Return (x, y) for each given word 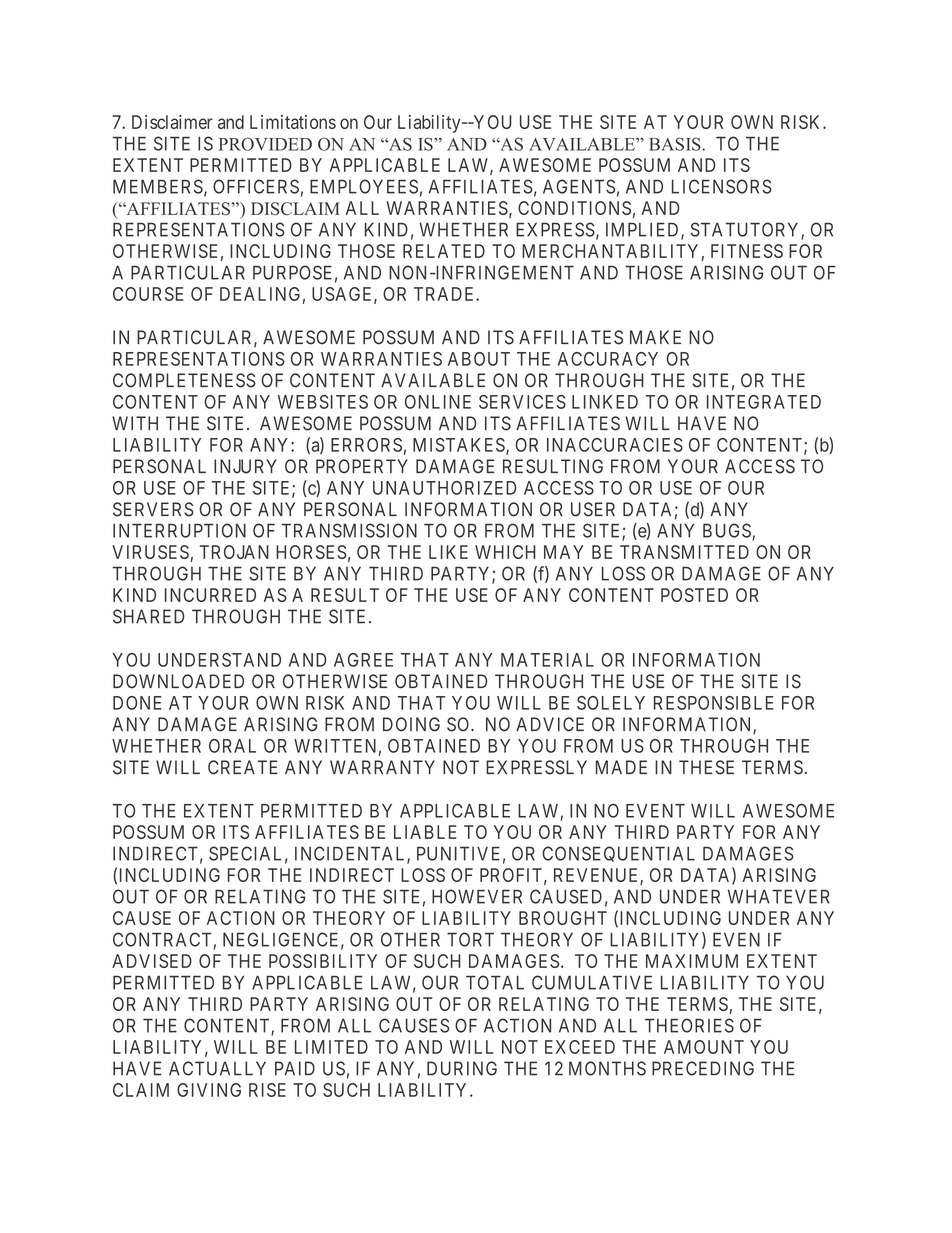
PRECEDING (703, 1068)
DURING (462, 1068)
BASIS (676, 144)
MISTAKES (460, 446)
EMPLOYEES (364, 186)
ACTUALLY (217, 1068)
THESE (706, 767)
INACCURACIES (615, 445)
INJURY (245, 466)
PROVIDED (265, 144)
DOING (411, 724)
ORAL (232, 746)
